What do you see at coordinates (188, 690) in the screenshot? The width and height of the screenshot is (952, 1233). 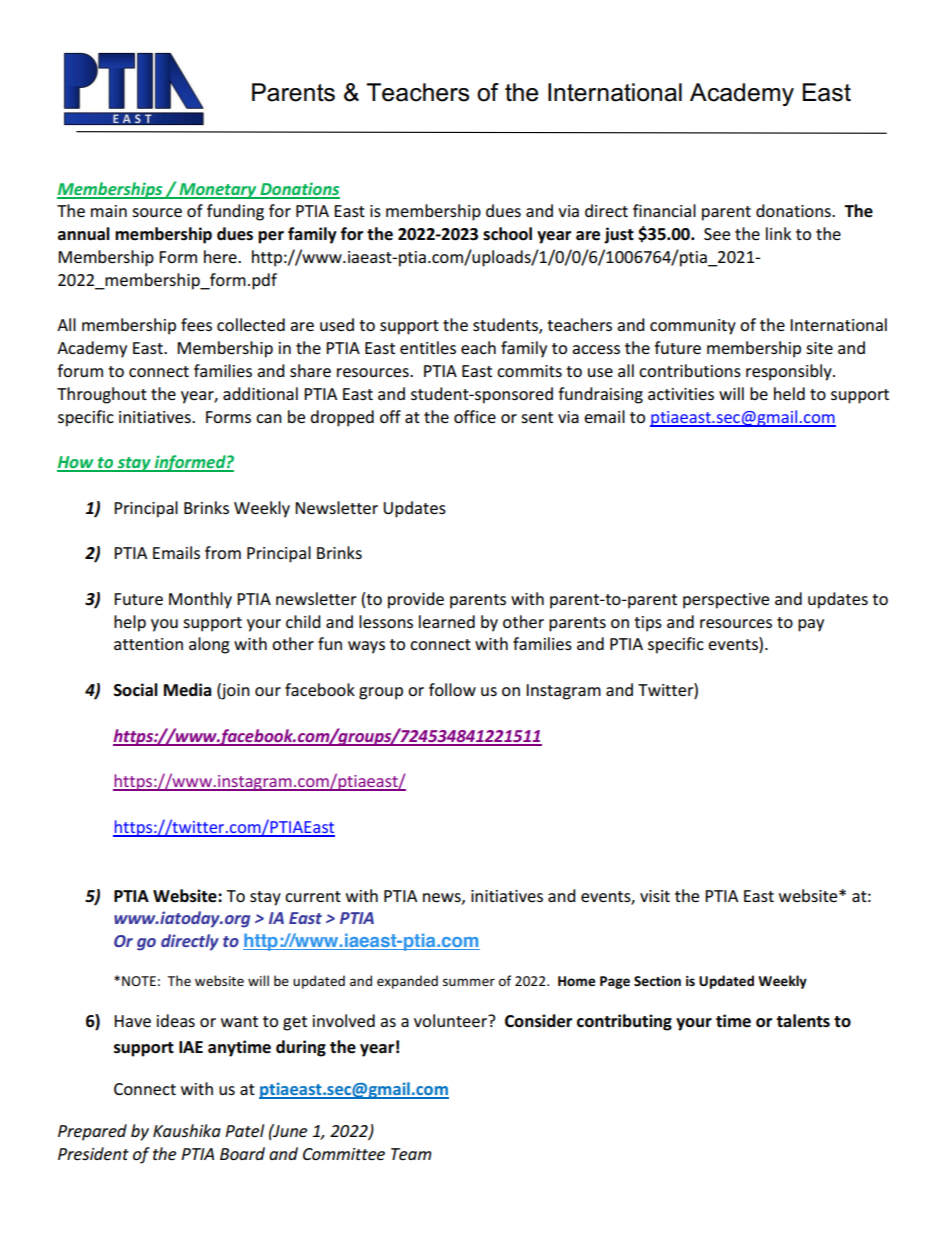 I see `Media` at bounding box center [188, 690].
